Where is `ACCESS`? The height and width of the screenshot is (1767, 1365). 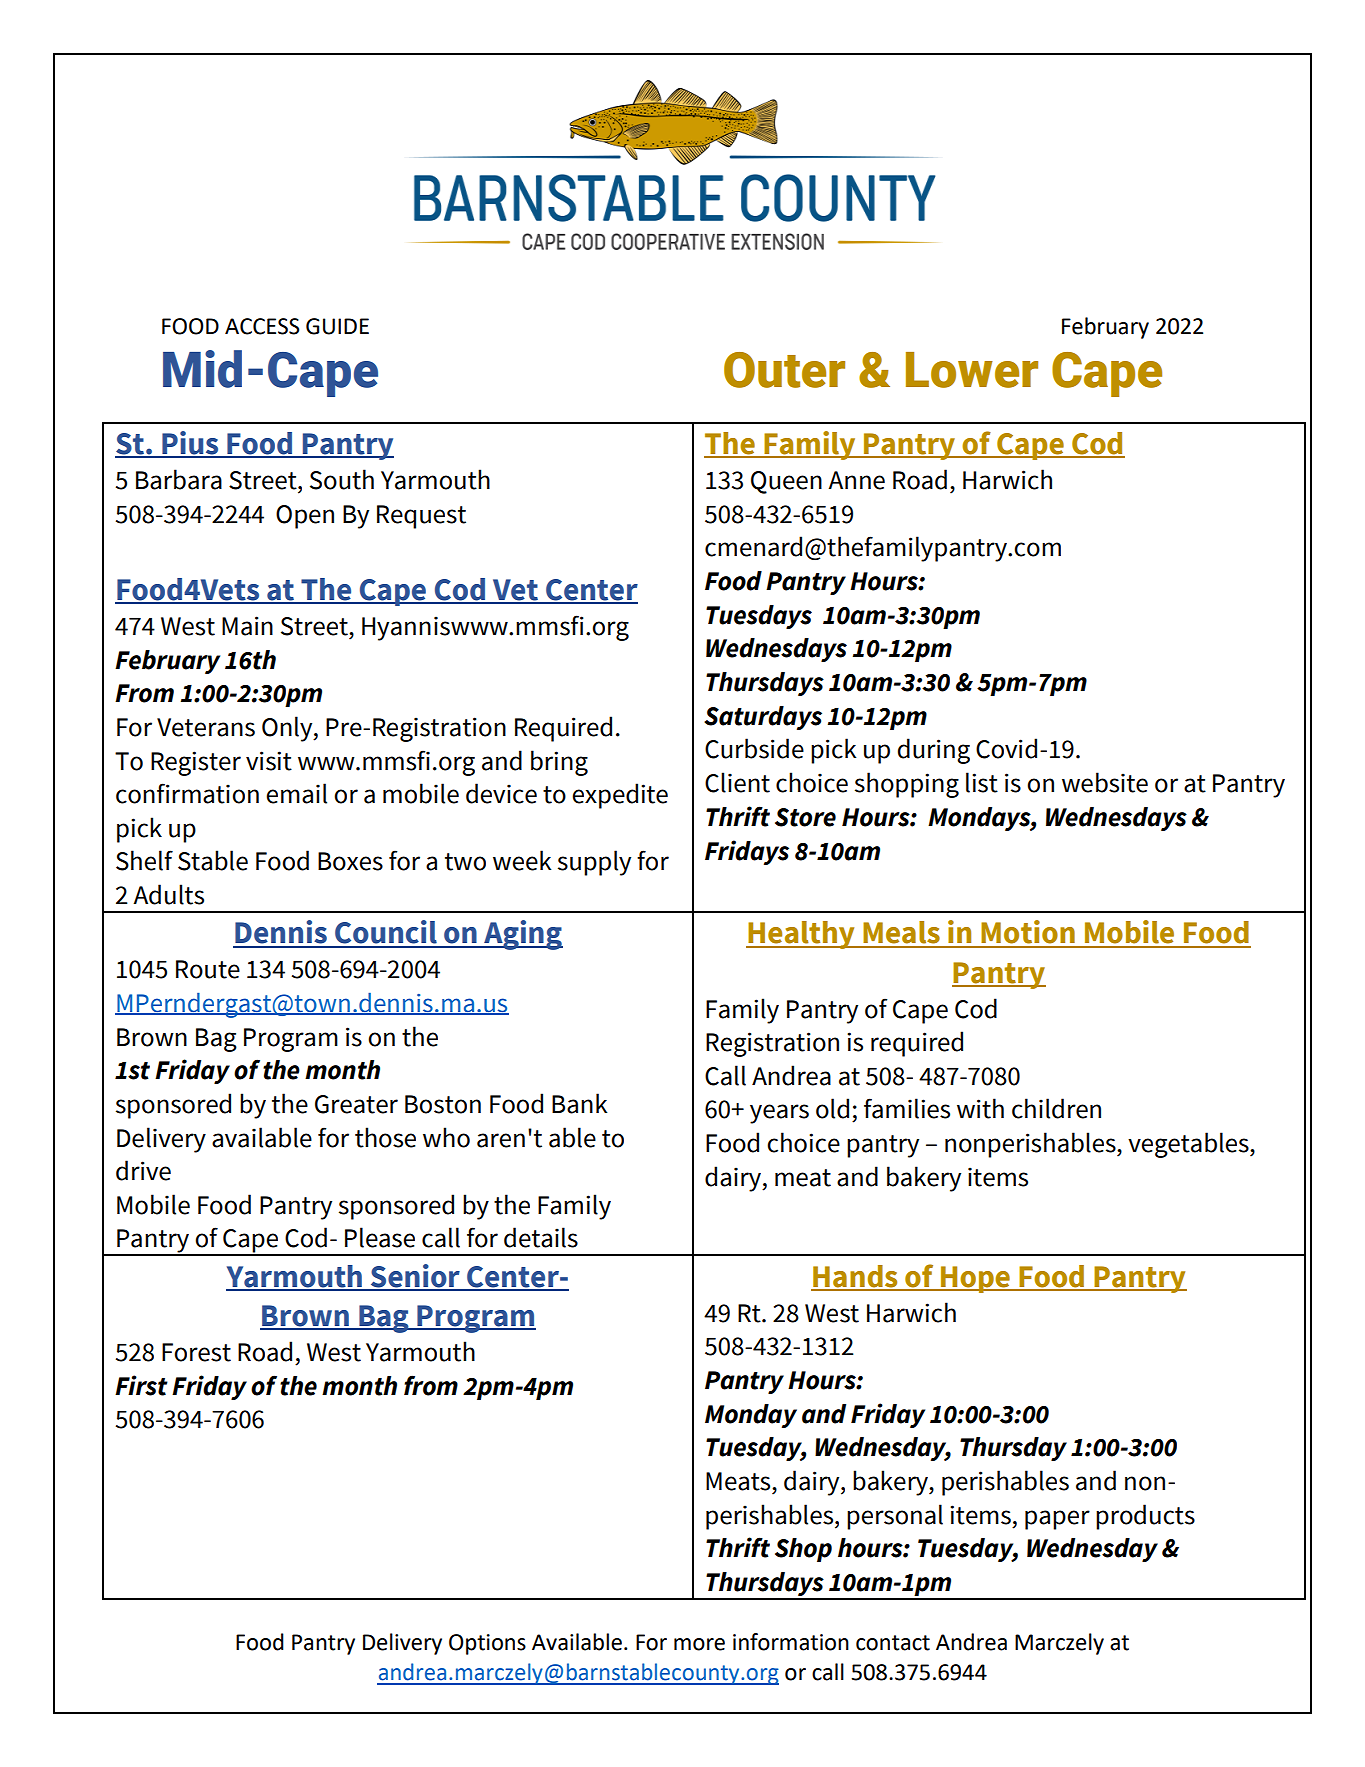
ACCESS is located at coordinates (262, 326).
